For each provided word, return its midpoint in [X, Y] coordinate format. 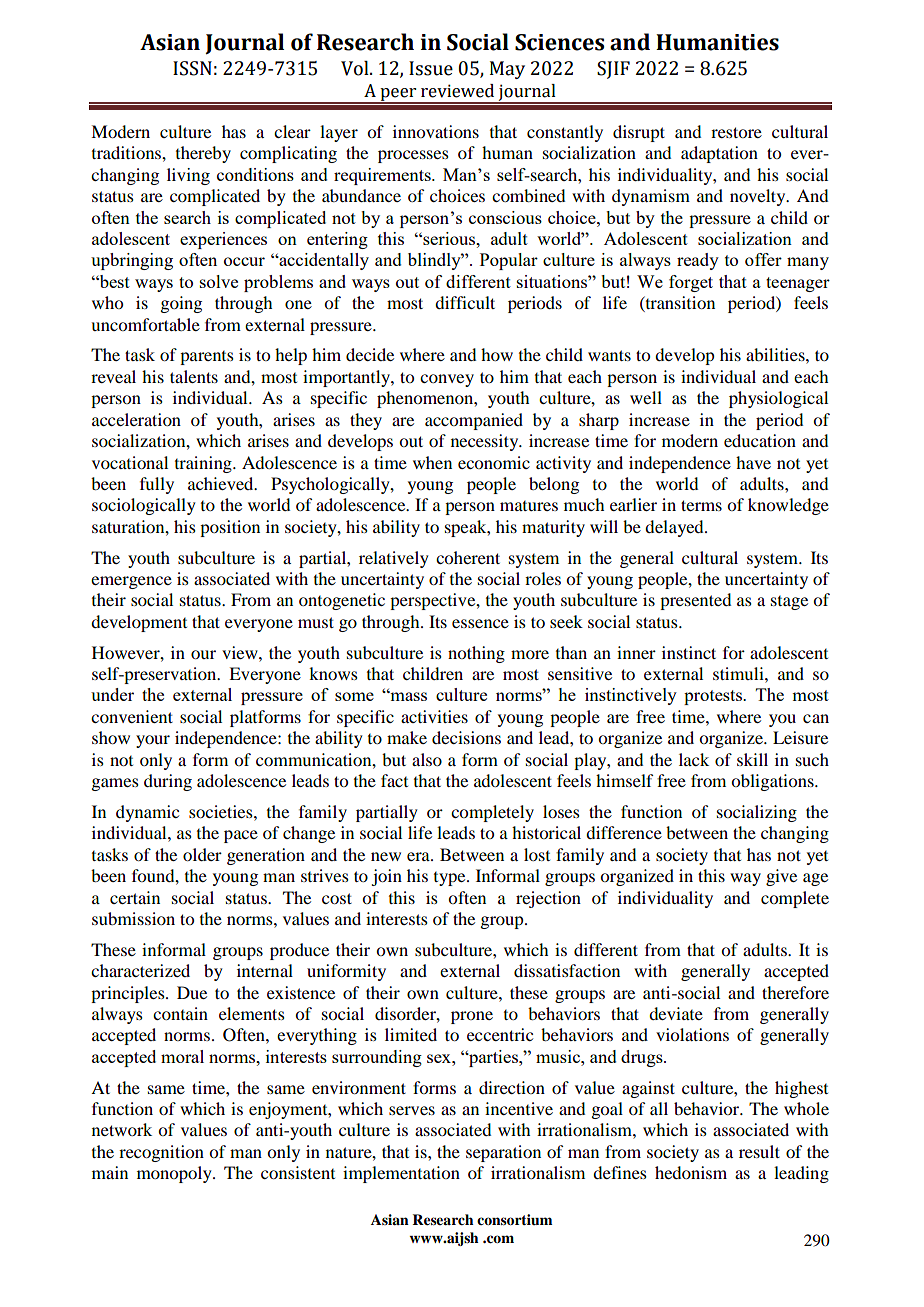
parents [207, 358]
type [451, 879]
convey [447, 380]
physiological [778, 399]
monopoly [175, 1174]
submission [133, 918]
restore [736, 132]
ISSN [192, 68]
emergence [131, 582]
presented [695, 601]
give [781, 877]
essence [480, 623]
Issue [431, 68]
